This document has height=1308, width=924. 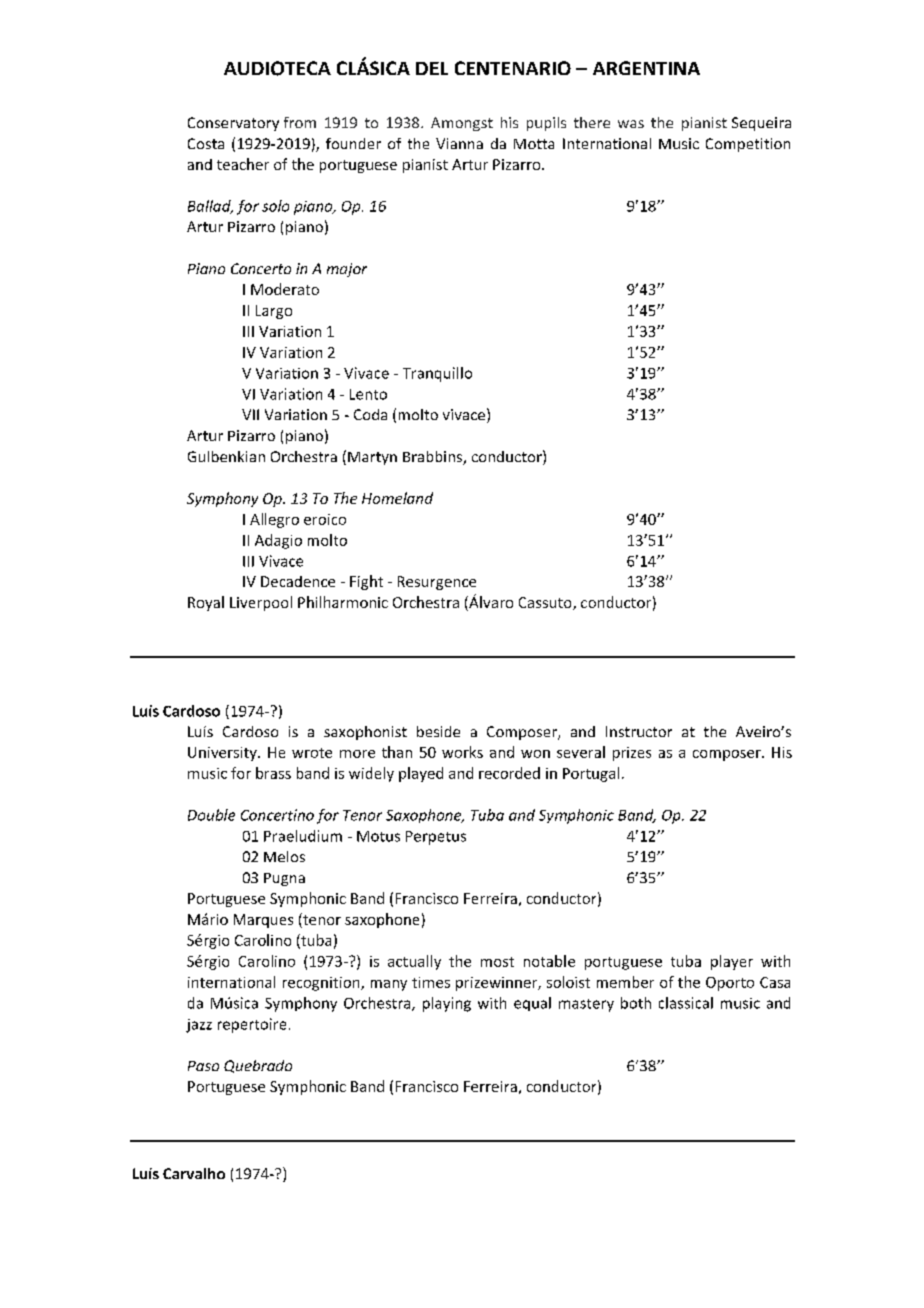 What do you see at coordinates (639, 731) in the document?
I see `Instructor` at bounding box center [639, 731].
